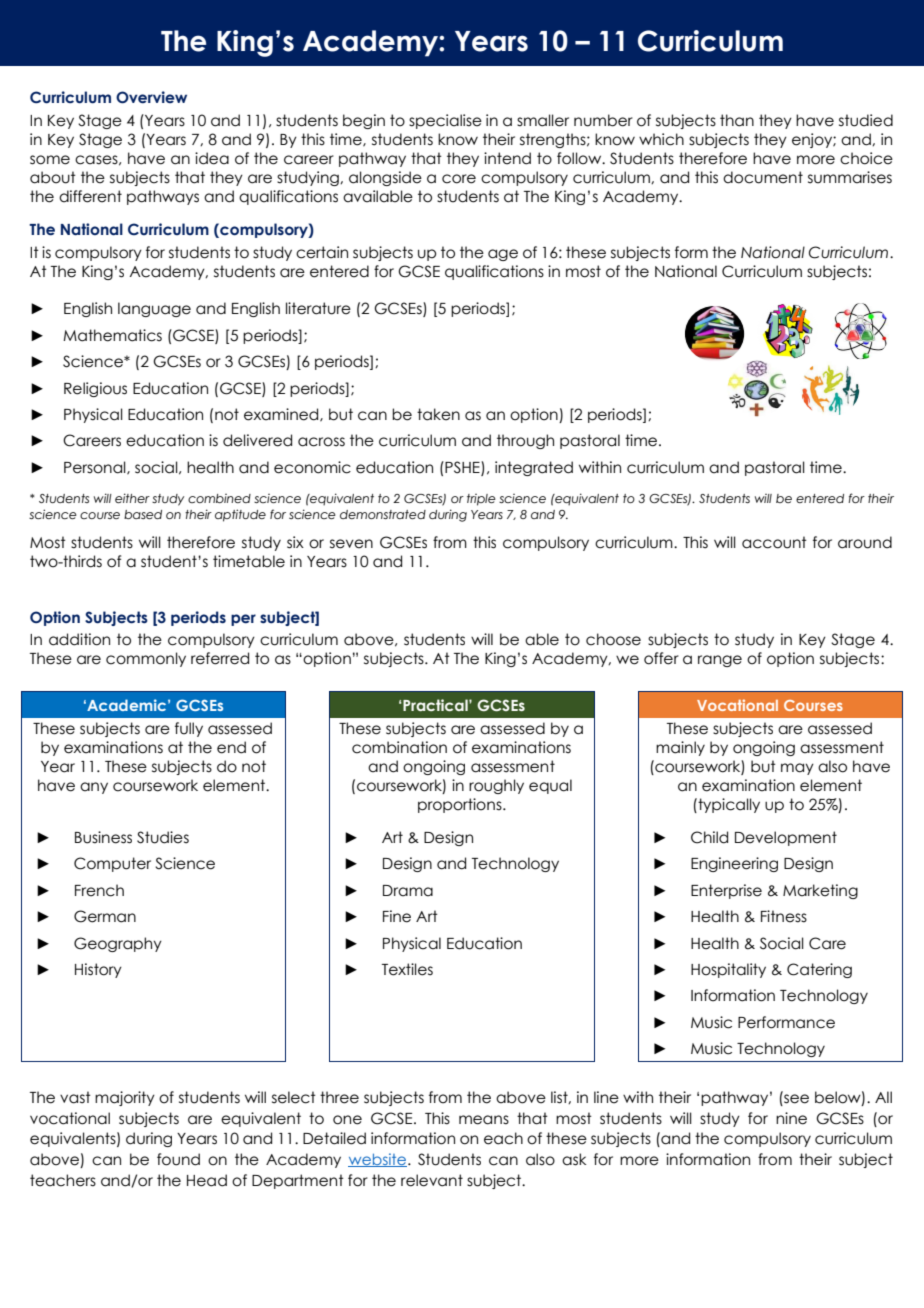  I want to click on Practical, so click(435, 705).
